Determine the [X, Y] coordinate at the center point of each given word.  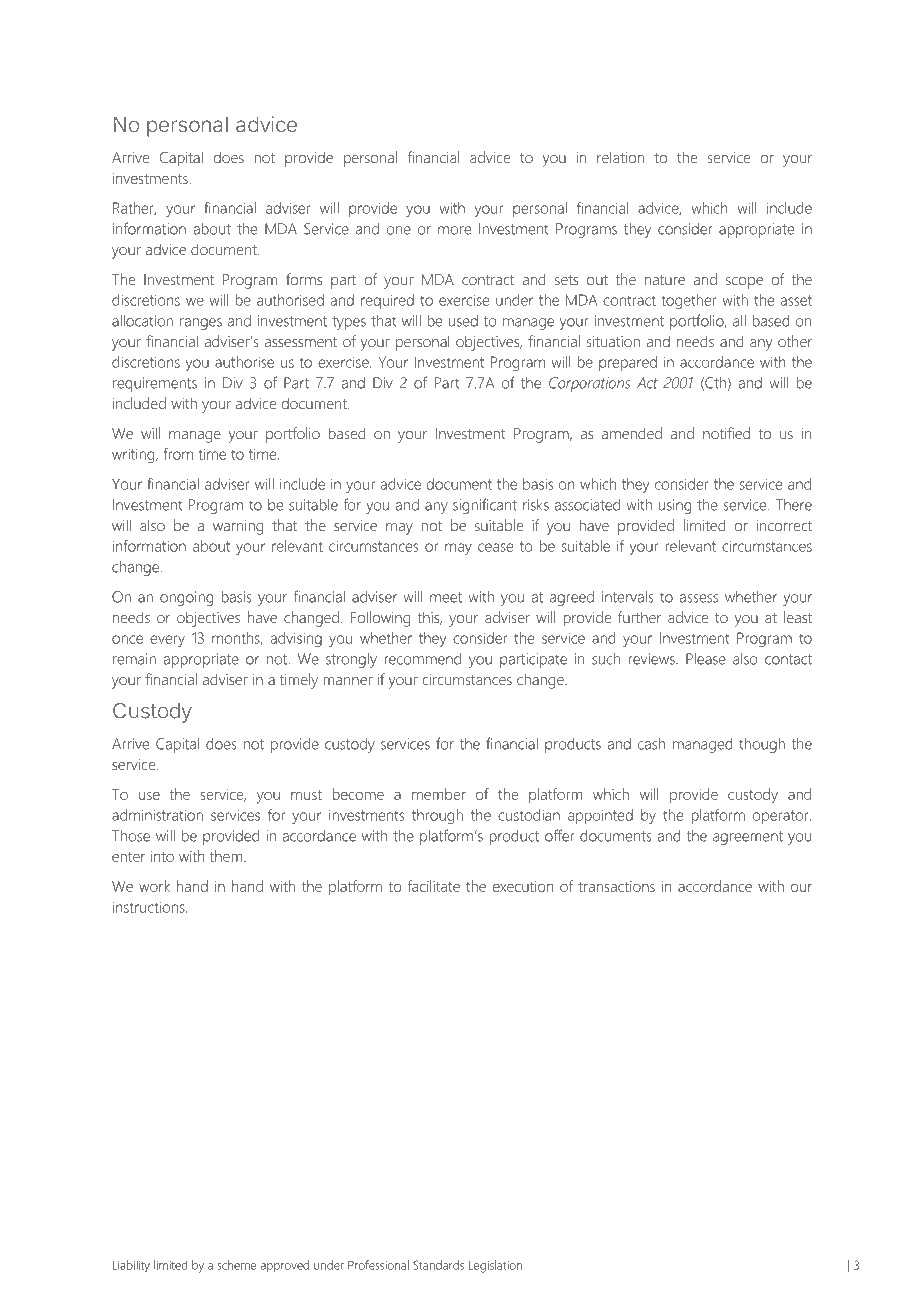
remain [134, 659]
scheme [236, 1265]
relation [620, 157]
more [454, 230]
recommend [422, 659]
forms [304, 279]
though [762, 745]
